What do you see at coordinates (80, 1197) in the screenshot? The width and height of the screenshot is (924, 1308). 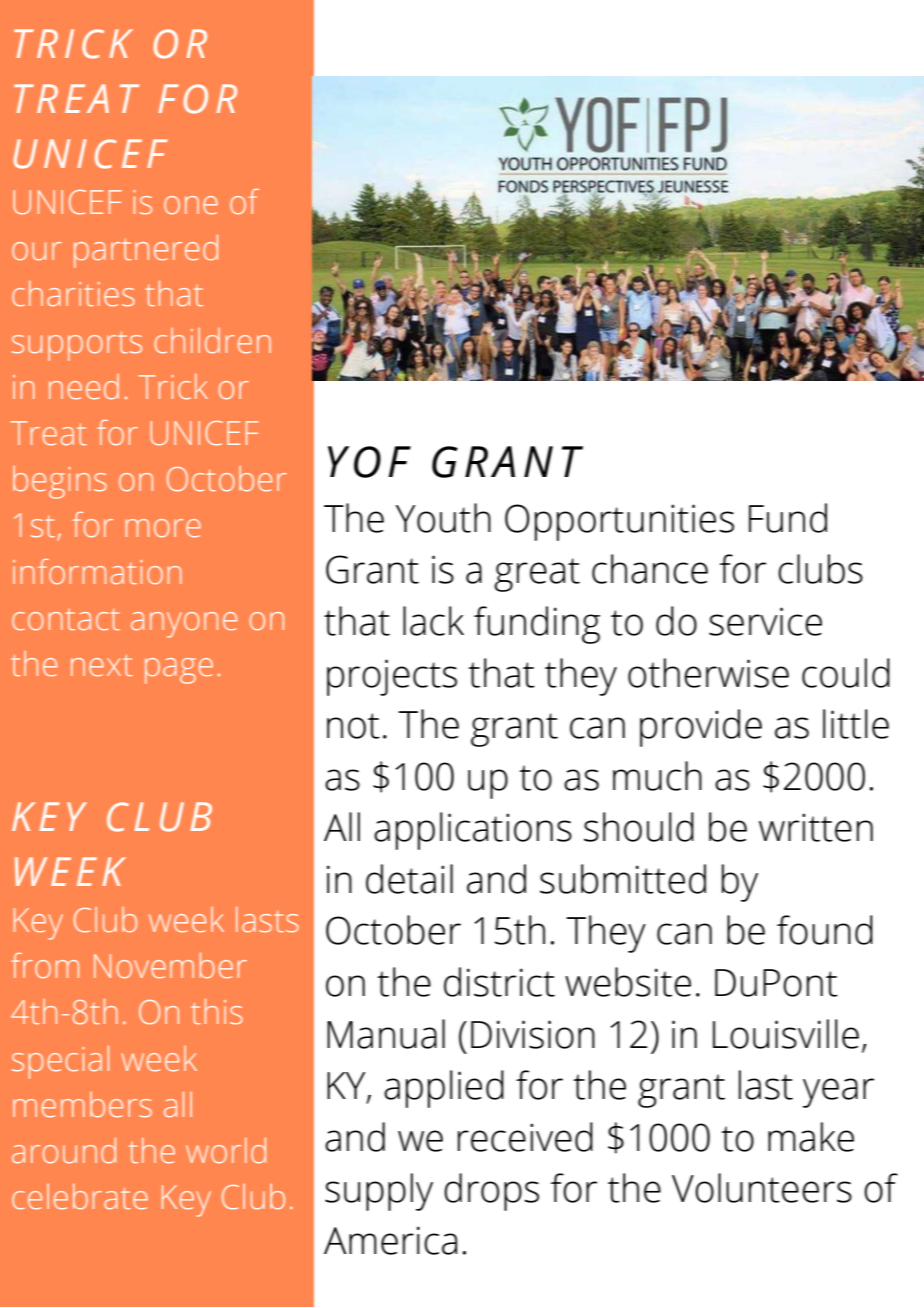 I see `celebrate` at bounding box center [80, 1197].
